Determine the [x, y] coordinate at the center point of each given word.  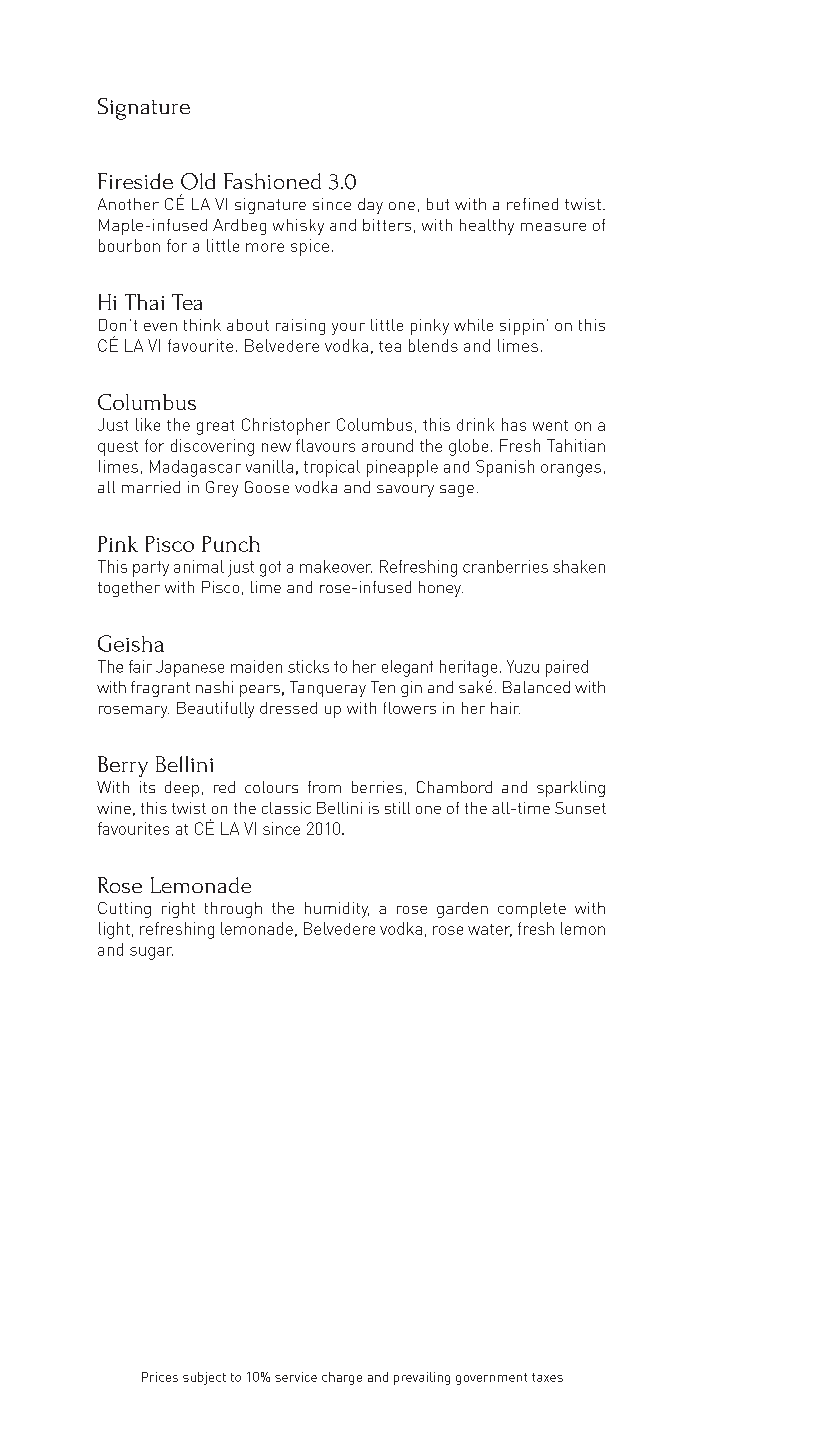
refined [532, 204]
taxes [547, 1377]
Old [198, 181]
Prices [160, 1377]
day [370, 206]
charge [342, 1378]
